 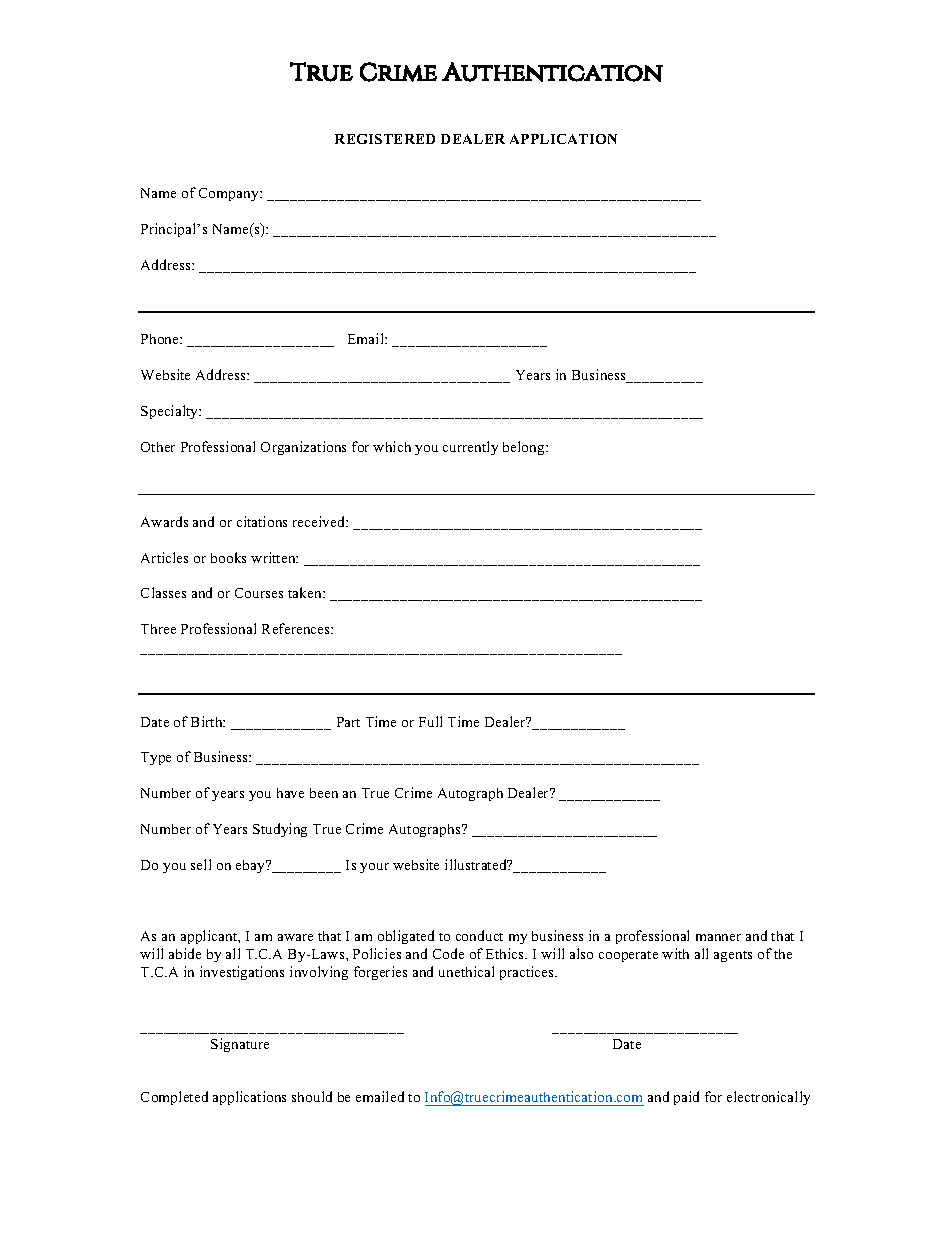 What do you see at coordinates (430, 721) in the page?
I see `Full` at bounding box center [430, 721].
